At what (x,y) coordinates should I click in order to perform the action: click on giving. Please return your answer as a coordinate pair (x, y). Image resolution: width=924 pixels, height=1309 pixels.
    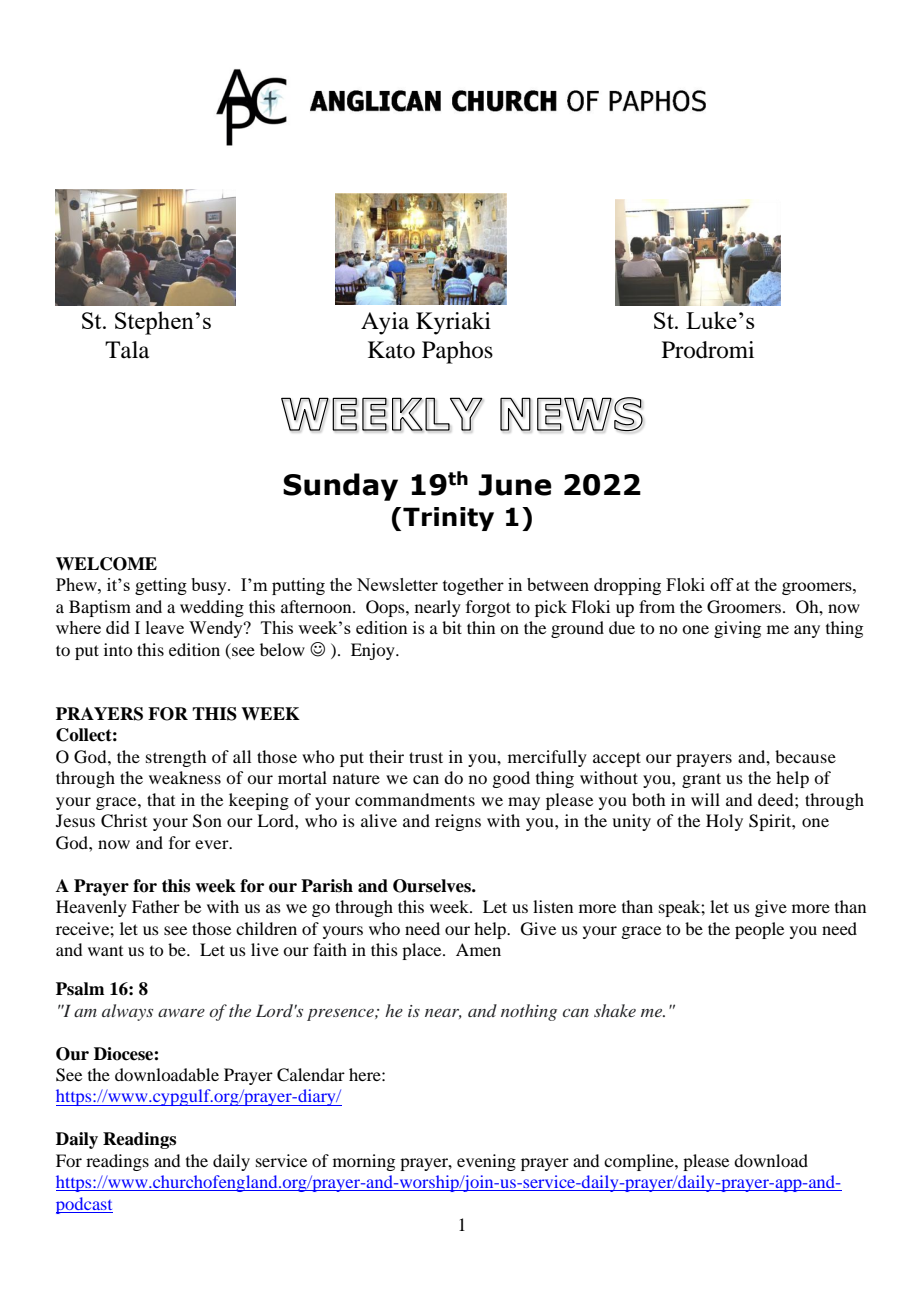
    Looking at the image, I should click on (737, 629).
